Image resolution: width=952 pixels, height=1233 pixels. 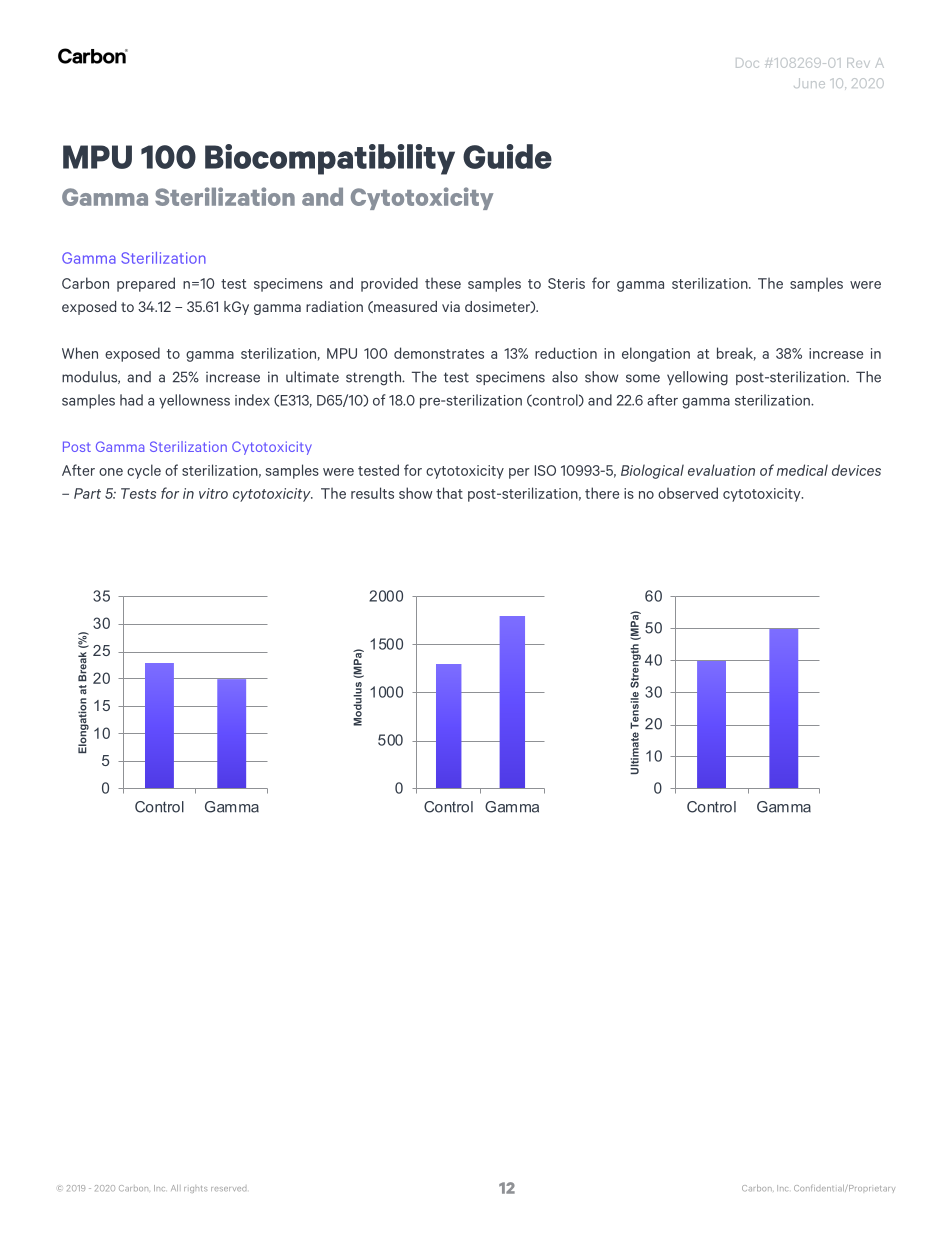 I want to click on medical, so click(x=802, y=470).
